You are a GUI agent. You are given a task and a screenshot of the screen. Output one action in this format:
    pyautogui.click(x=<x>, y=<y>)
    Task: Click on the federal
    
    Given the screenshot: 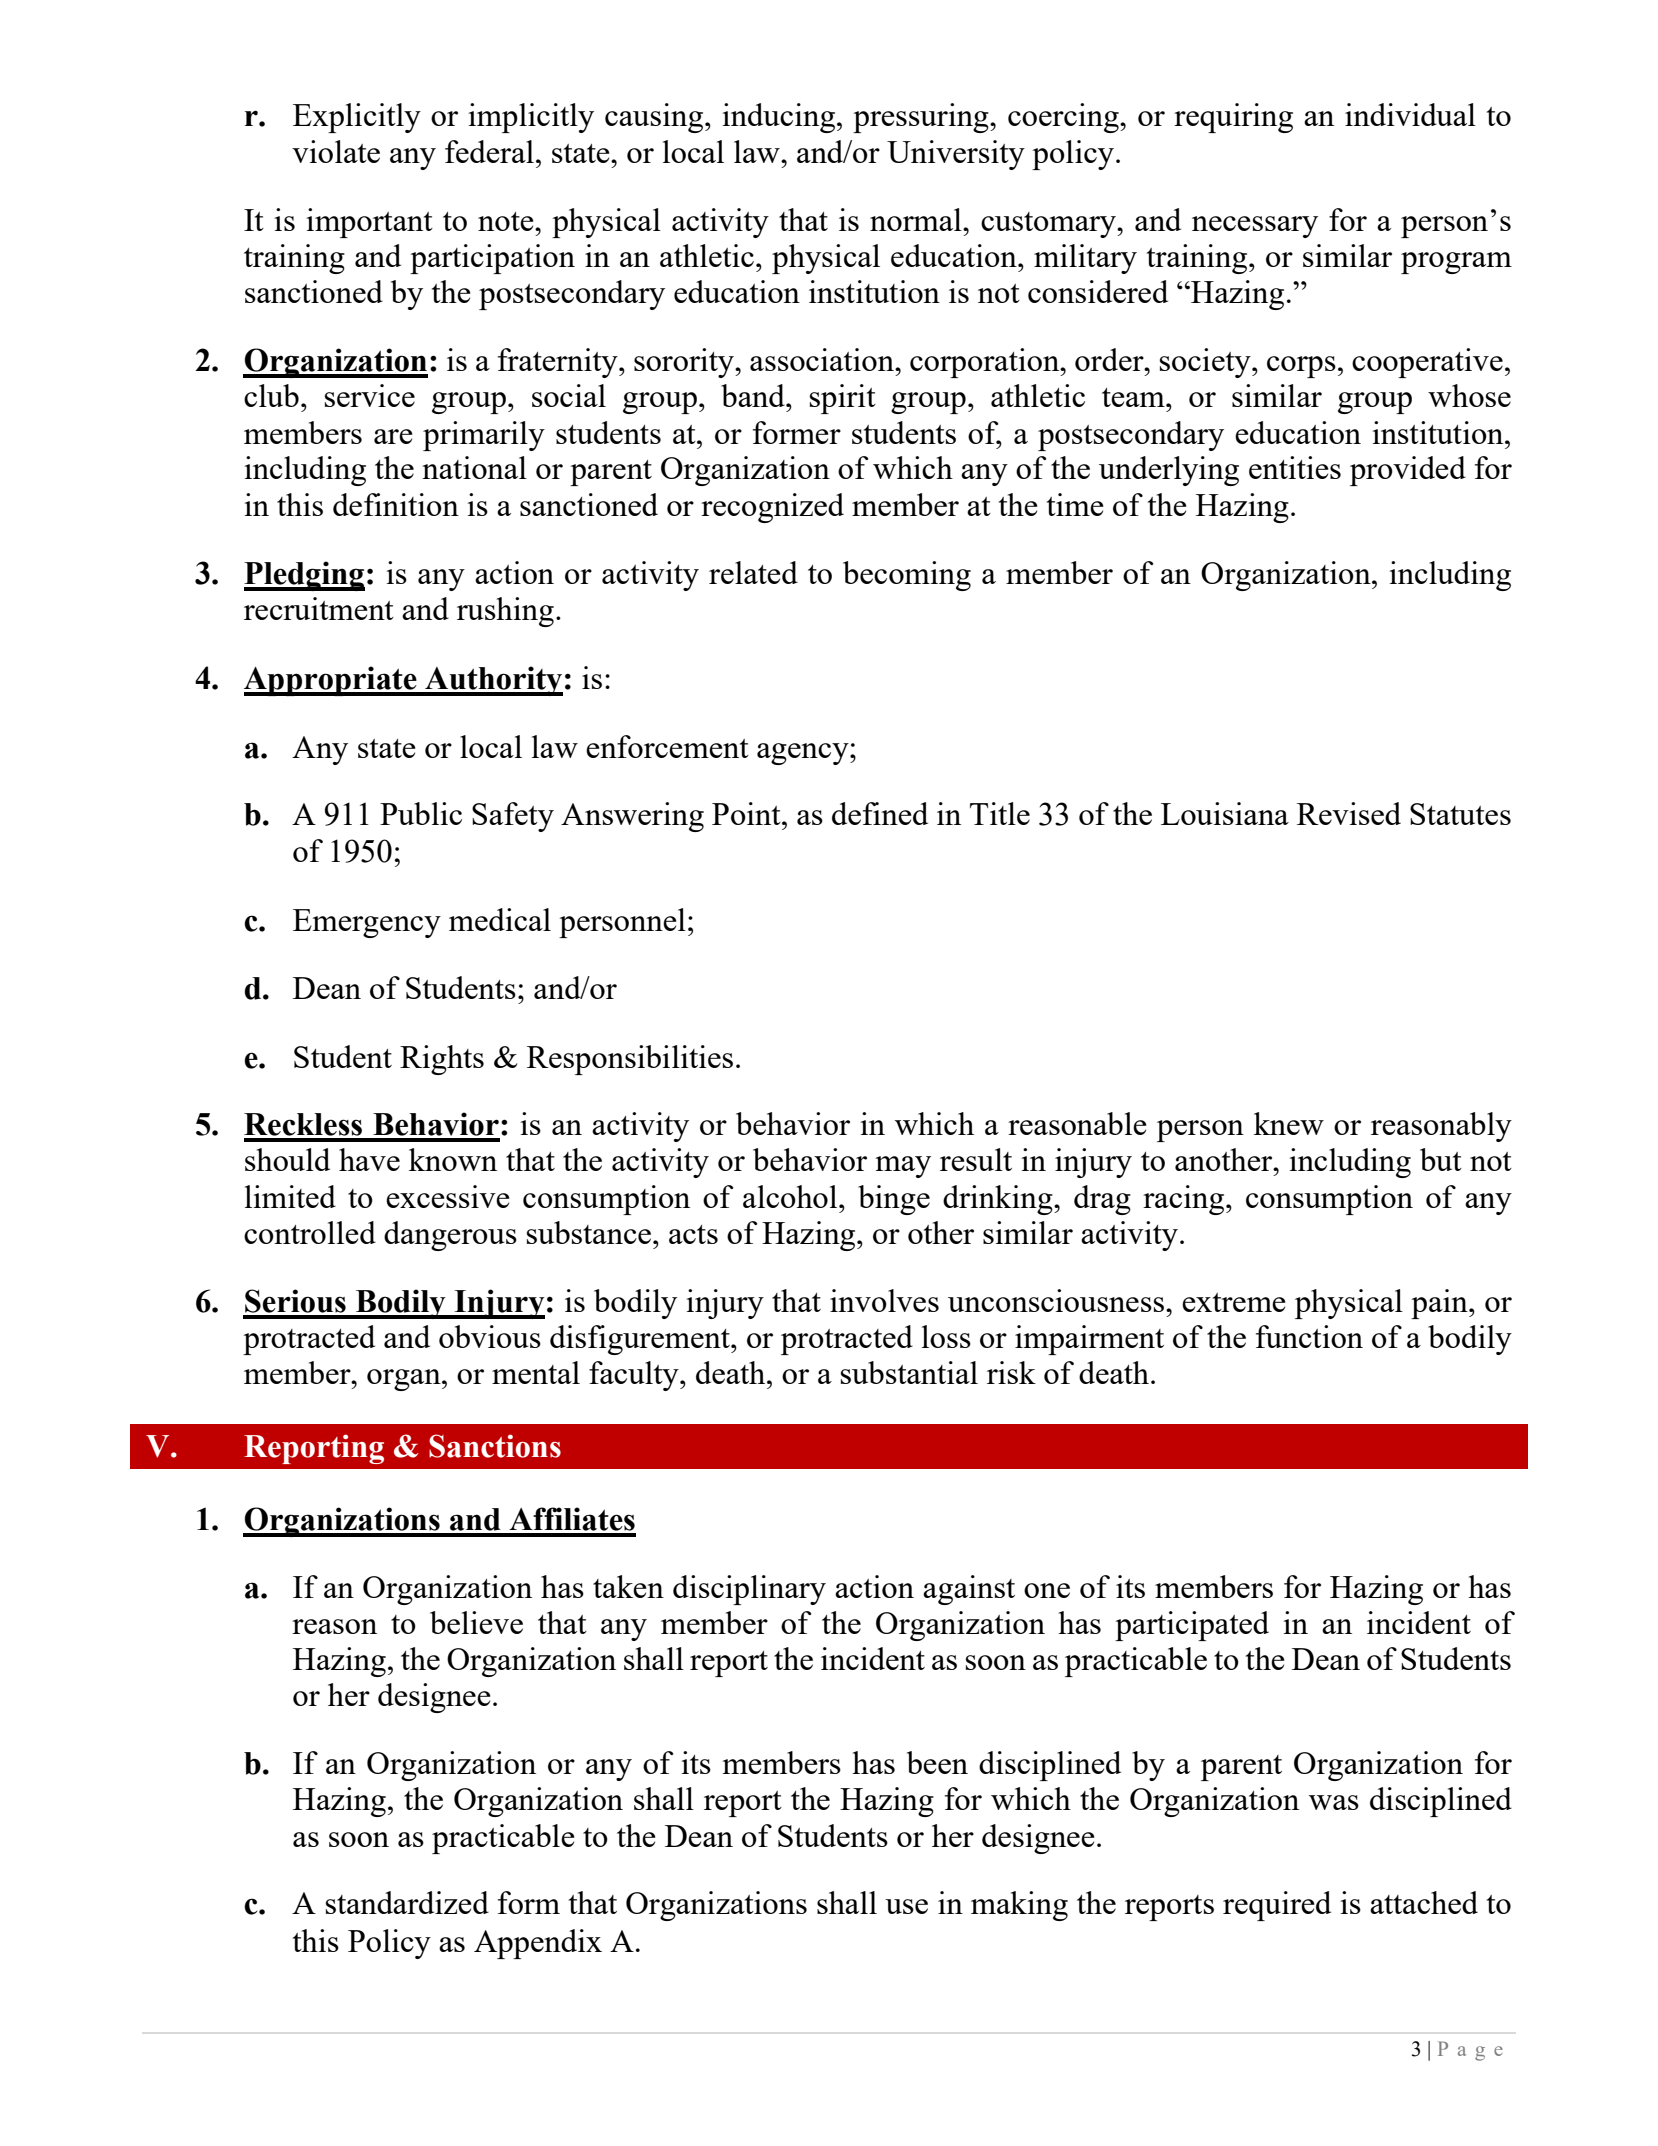 What is the action you would take?
    pyautogui.click(x=489, y=151)
